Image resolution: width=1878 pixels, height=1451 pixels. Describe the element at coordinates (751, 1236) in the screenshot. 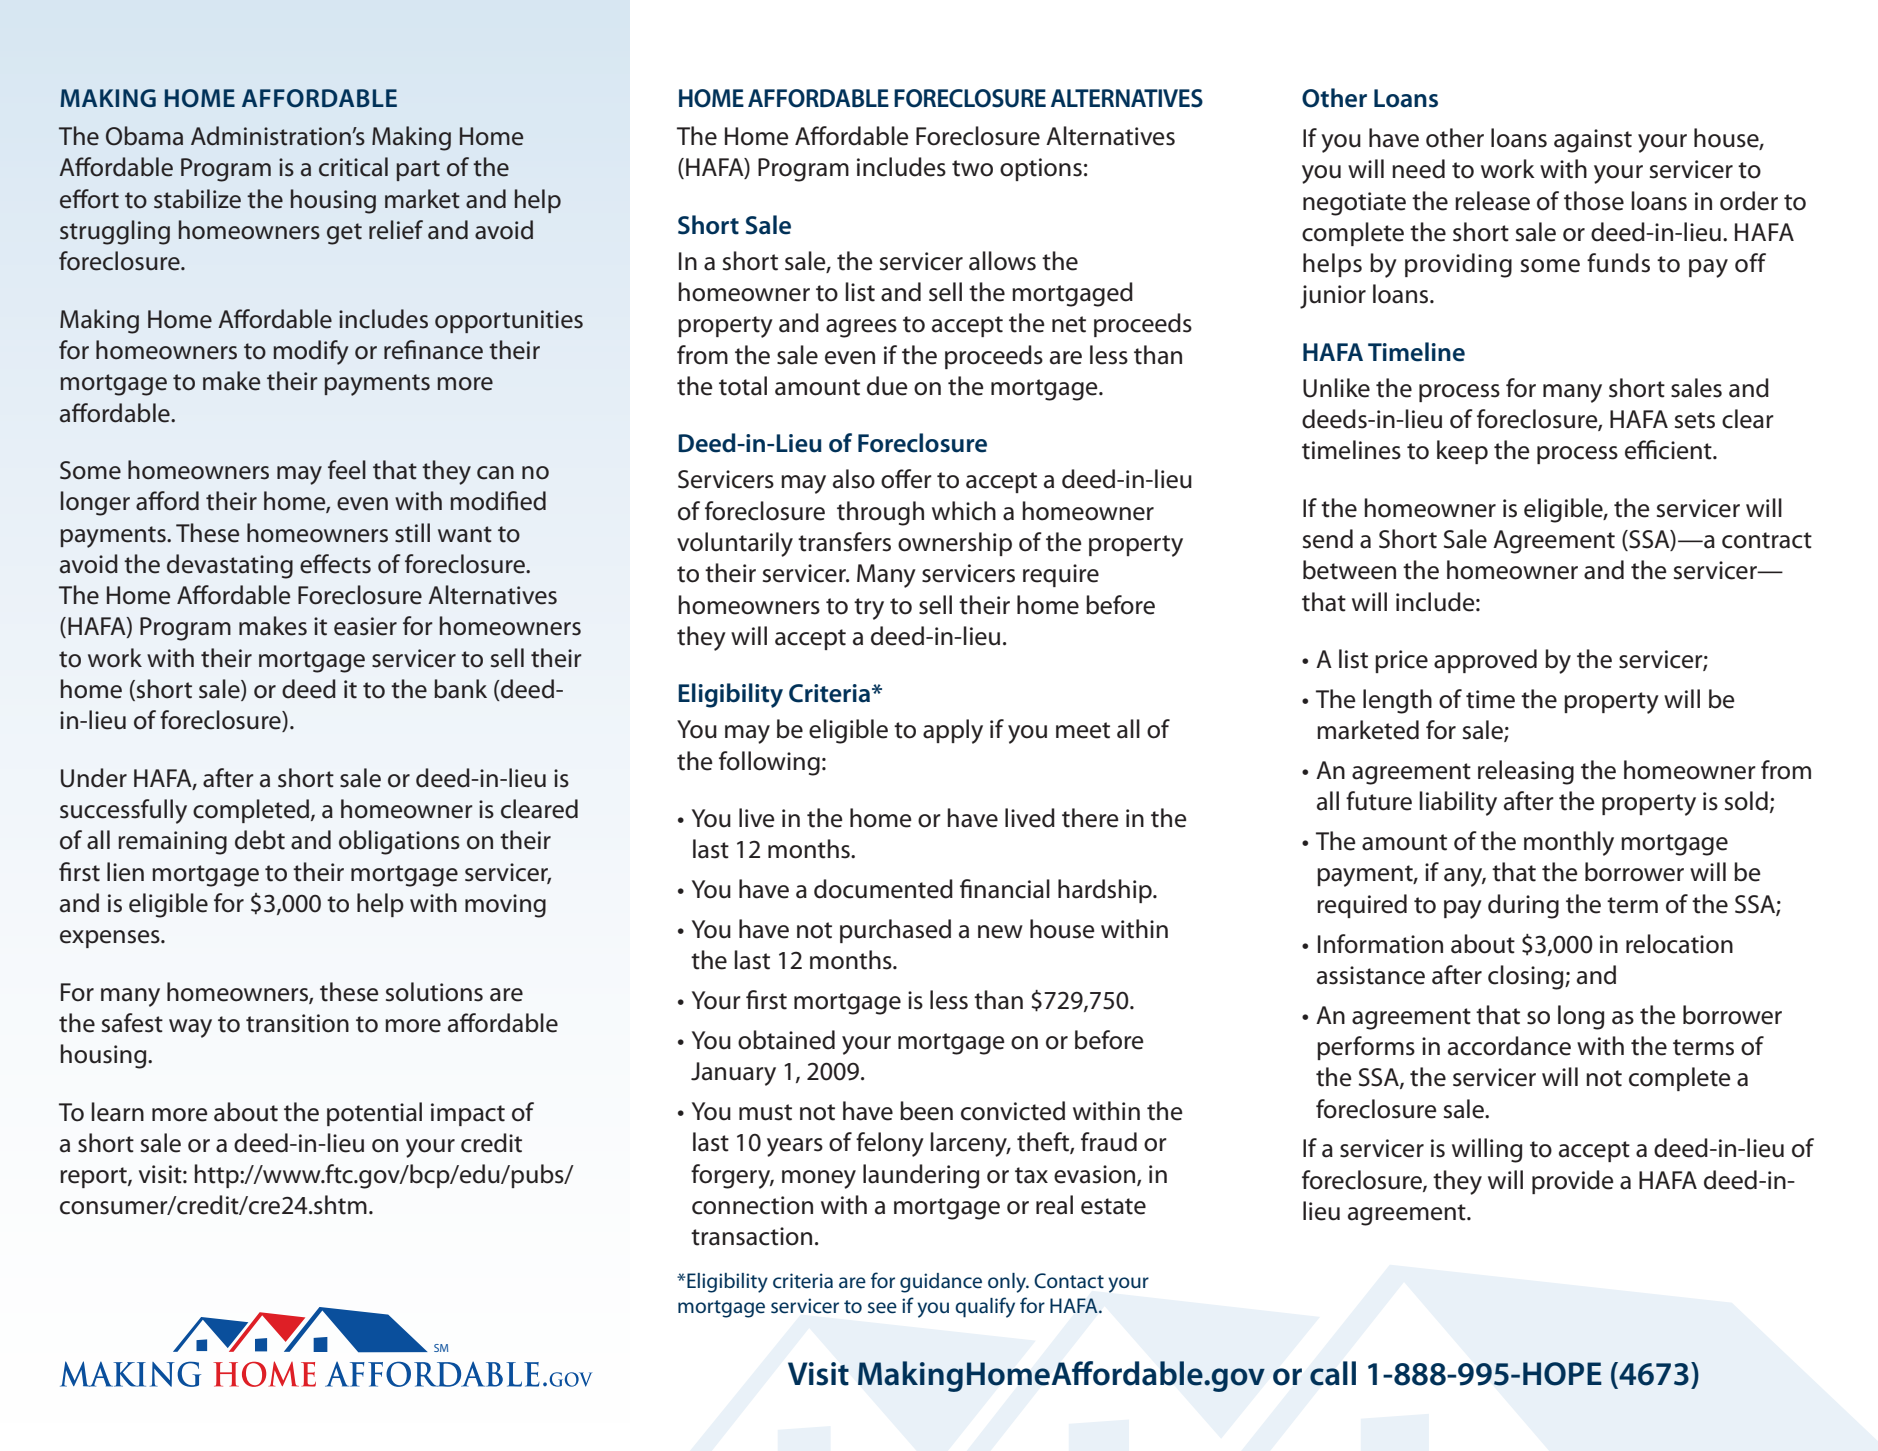

I see `transaction` at that location.
